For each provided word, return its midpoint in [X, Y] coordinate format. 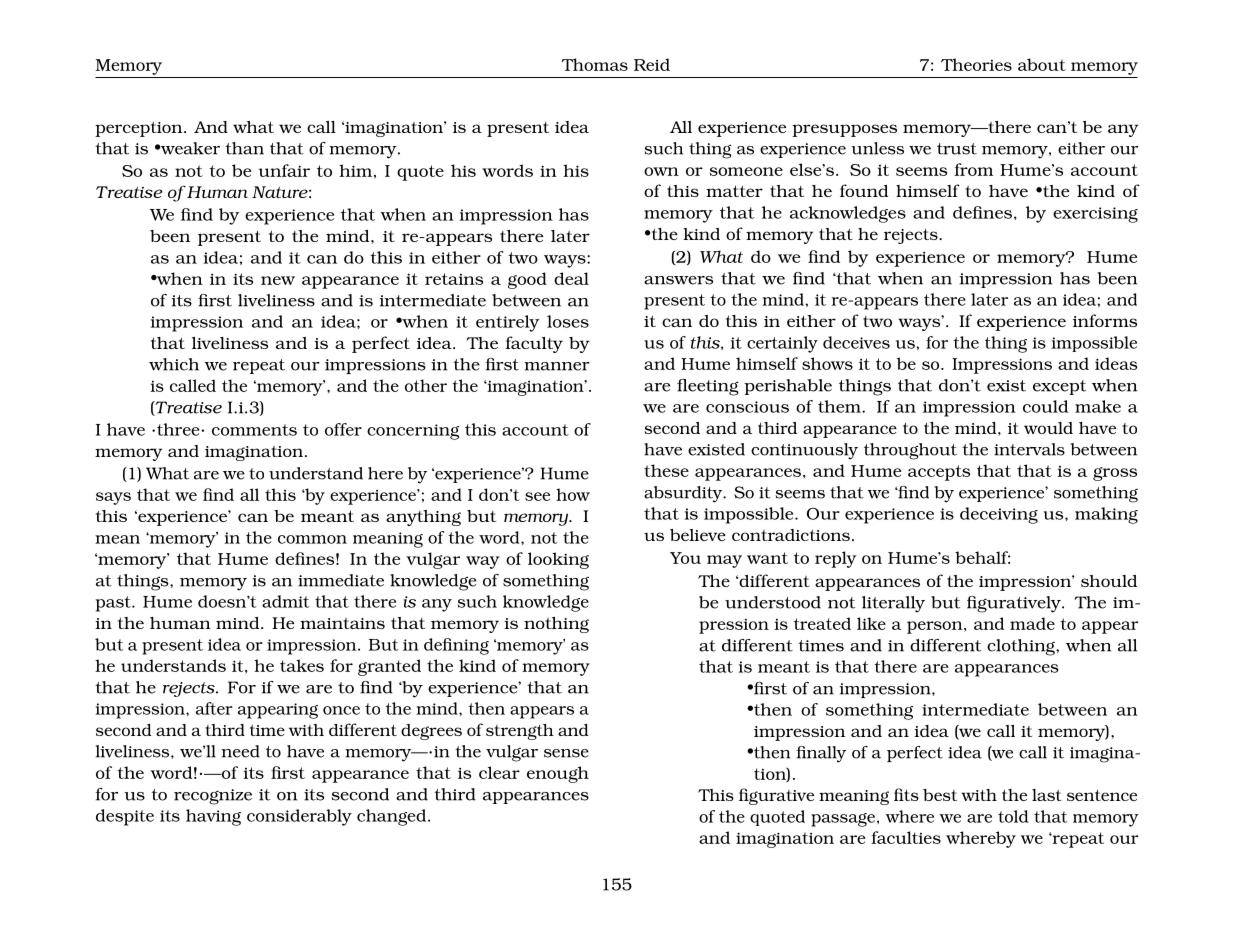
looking [558, 560]
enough [558, 774]
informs [1105, 320]
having [213, 817]
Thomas [595, 64]
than [244, 148]
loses [568, 321]
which [174, 364]
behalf [982, 557]
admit [286, 601]
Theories [976, 64]
